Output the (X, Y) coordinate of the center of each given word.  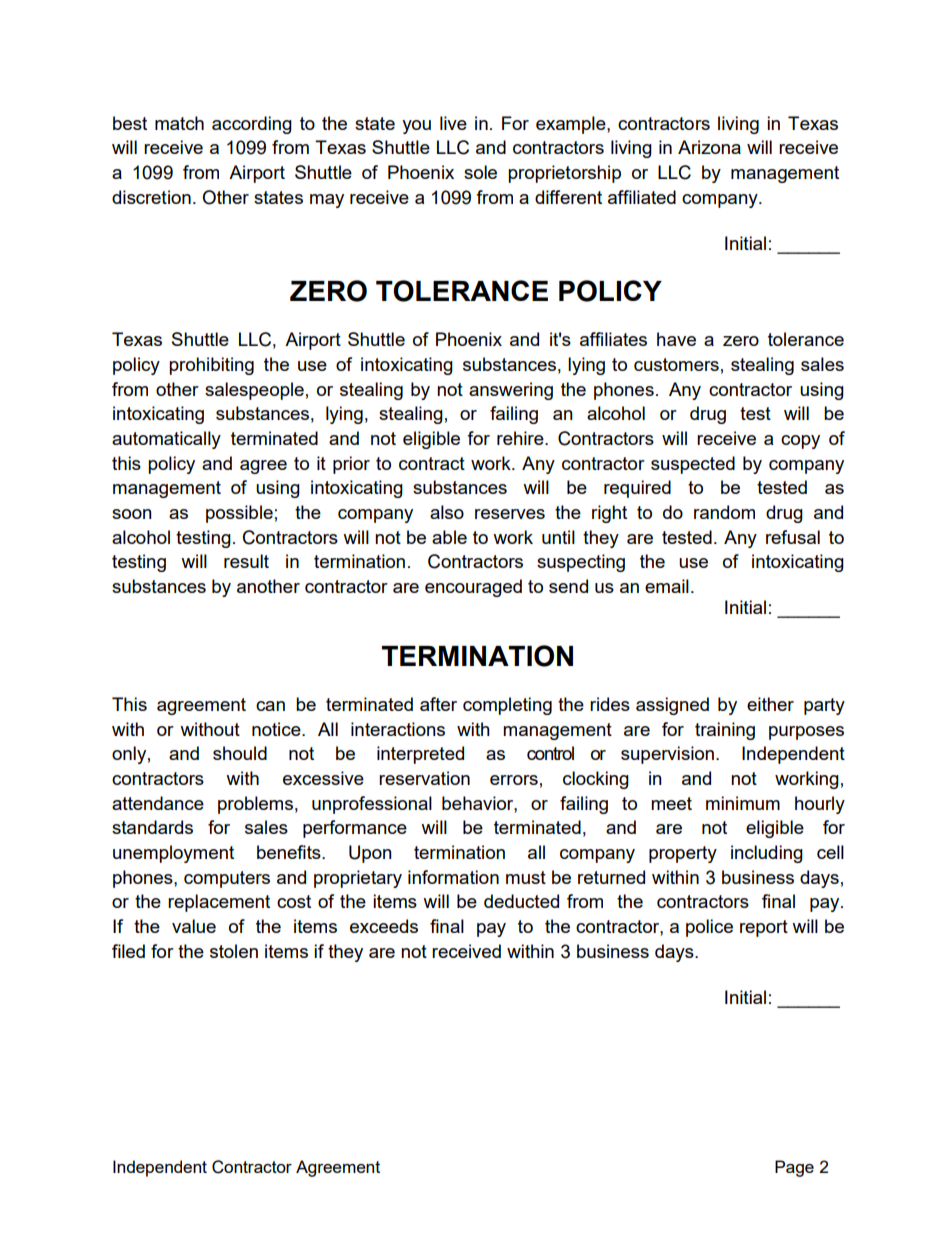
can (270, 706)
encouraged (473, 588)
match (179, 123)
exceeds (384, 926)
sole (480, 172)
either (770, 704)
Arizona (709, 147)
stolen (234, 951)
